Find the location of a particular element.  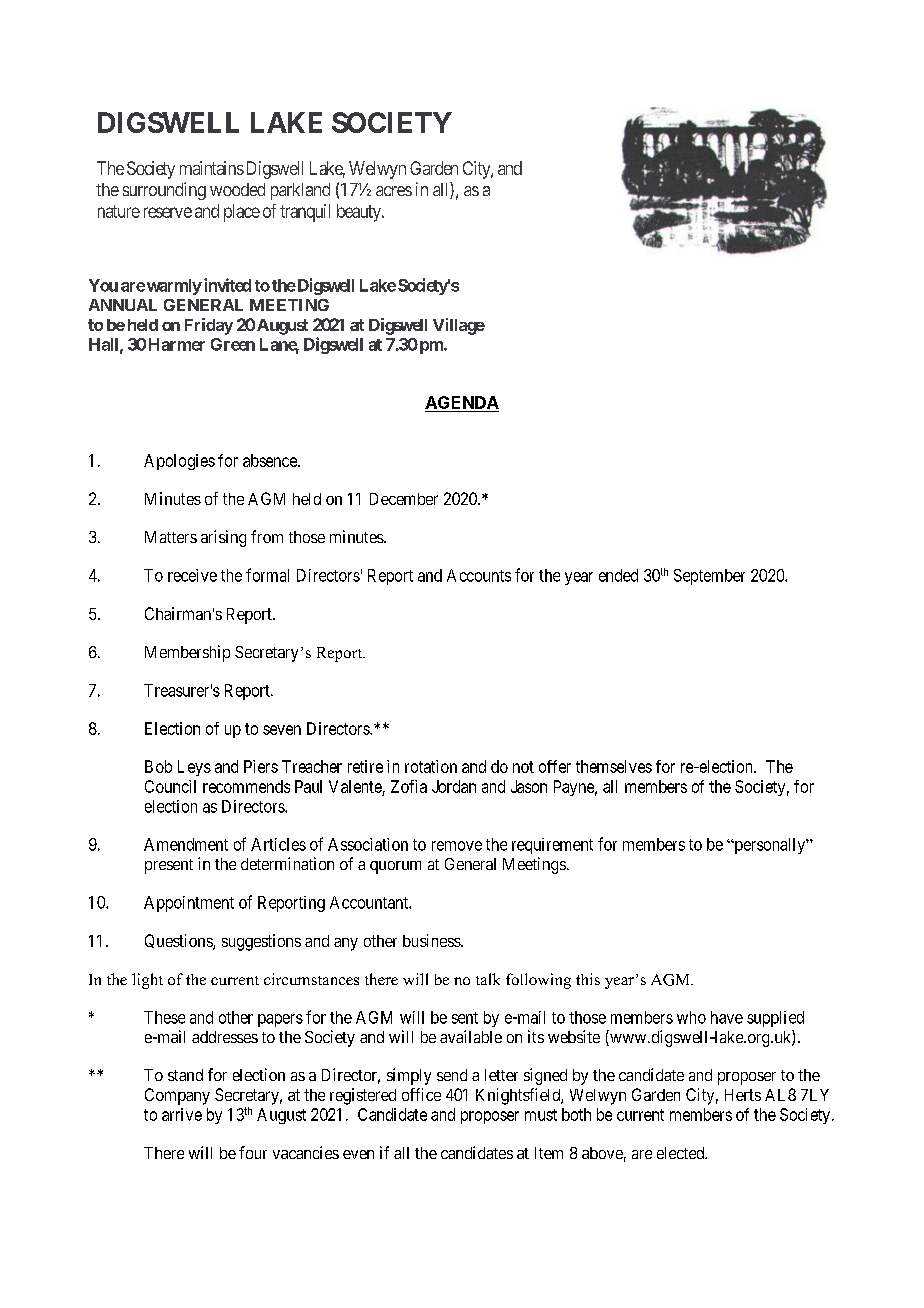

receive is located at coordinates (192, 575).
